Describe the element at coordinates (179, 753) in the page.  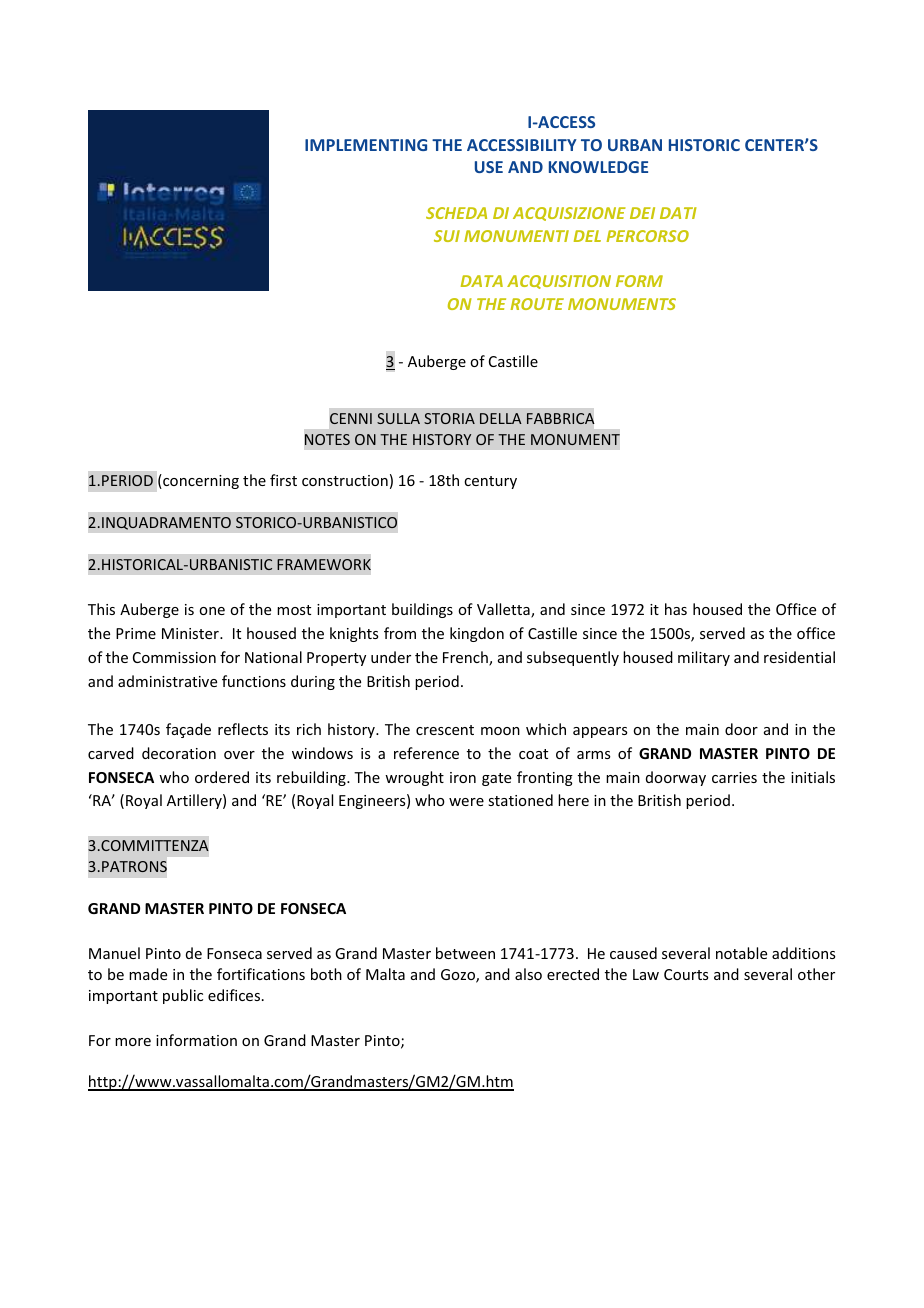
I see `decoration` at that location.
